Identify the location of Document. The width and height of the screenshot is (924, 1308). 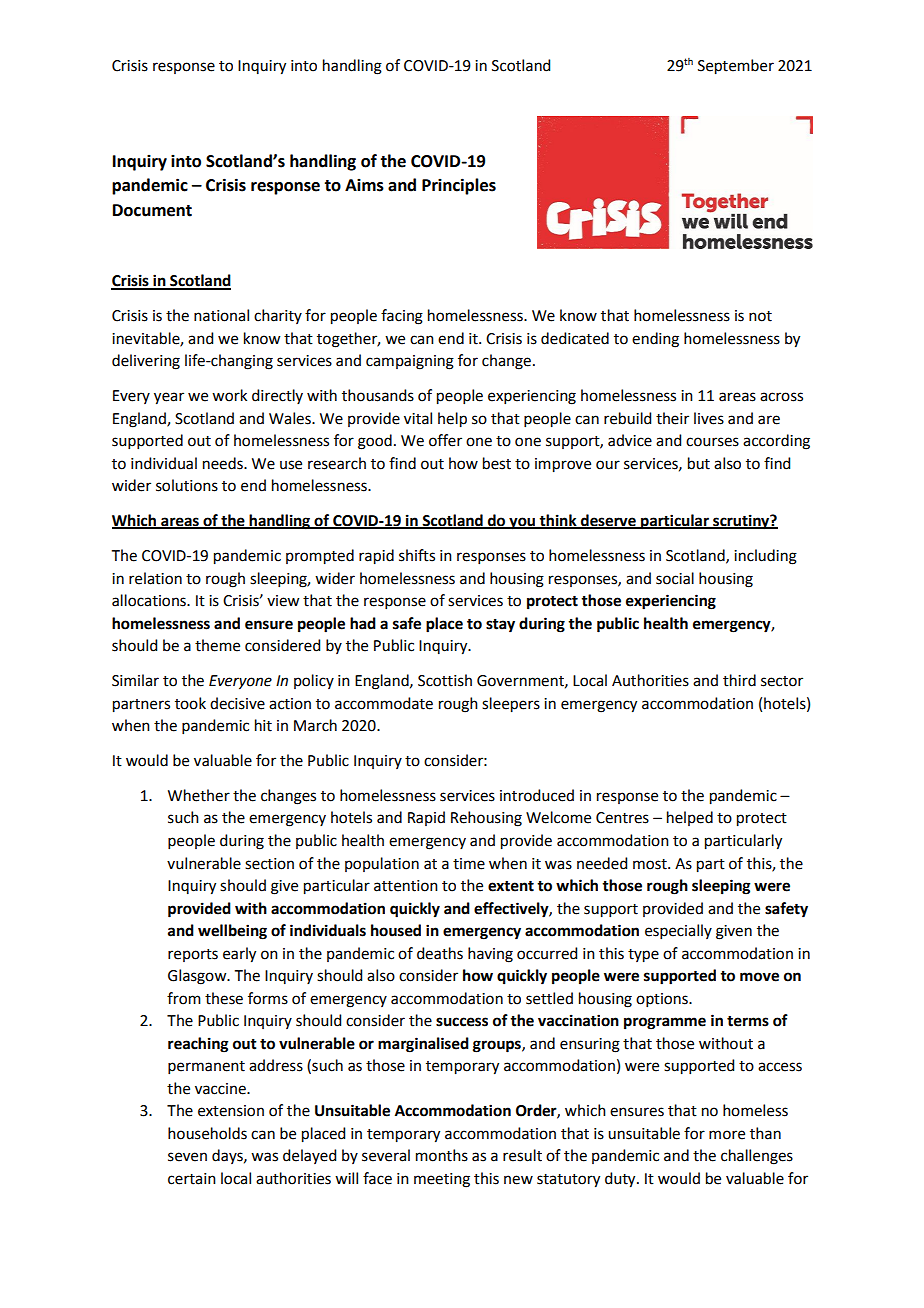
(152, 210).
